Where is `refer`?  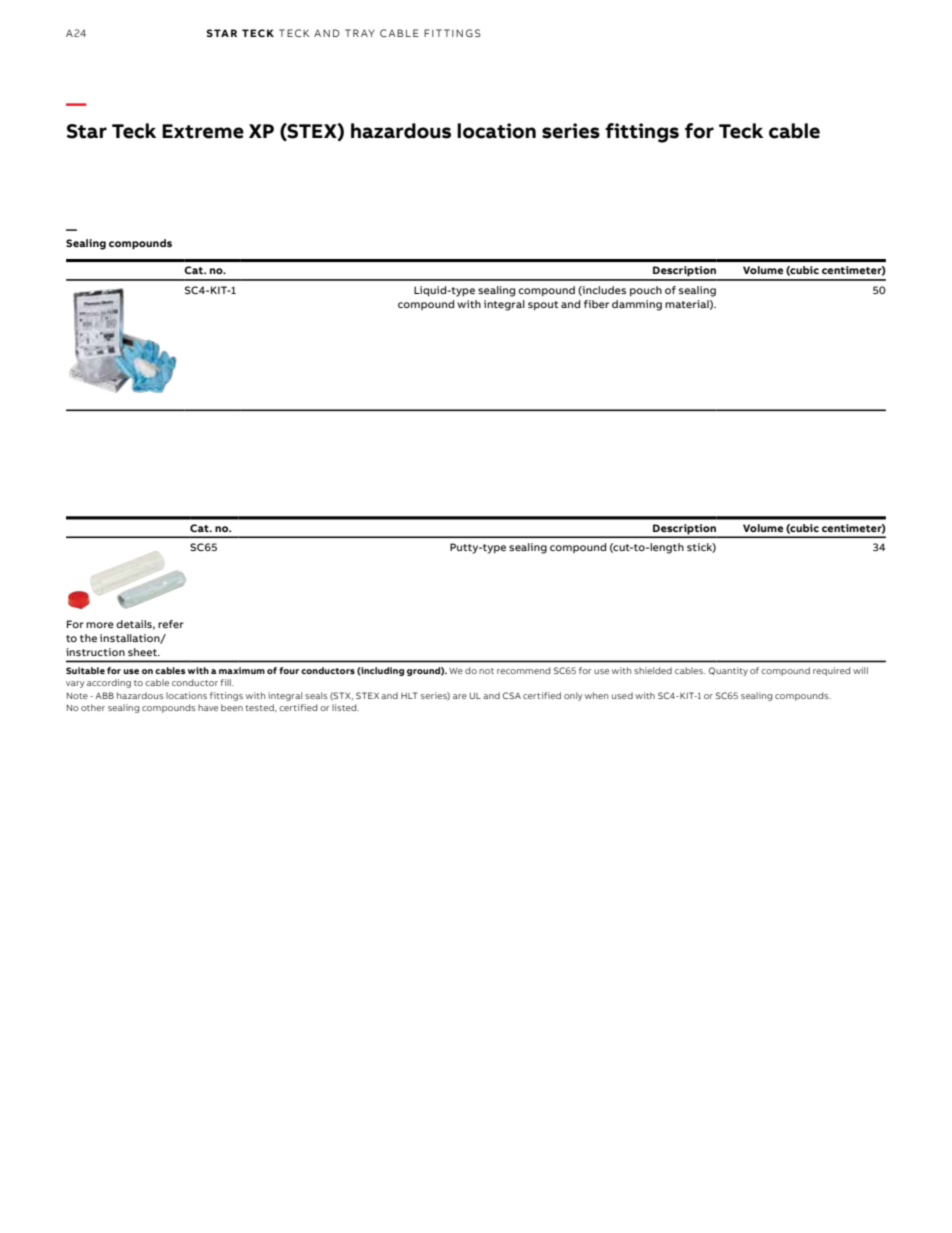 refer is located at coordinates (171, 624).
